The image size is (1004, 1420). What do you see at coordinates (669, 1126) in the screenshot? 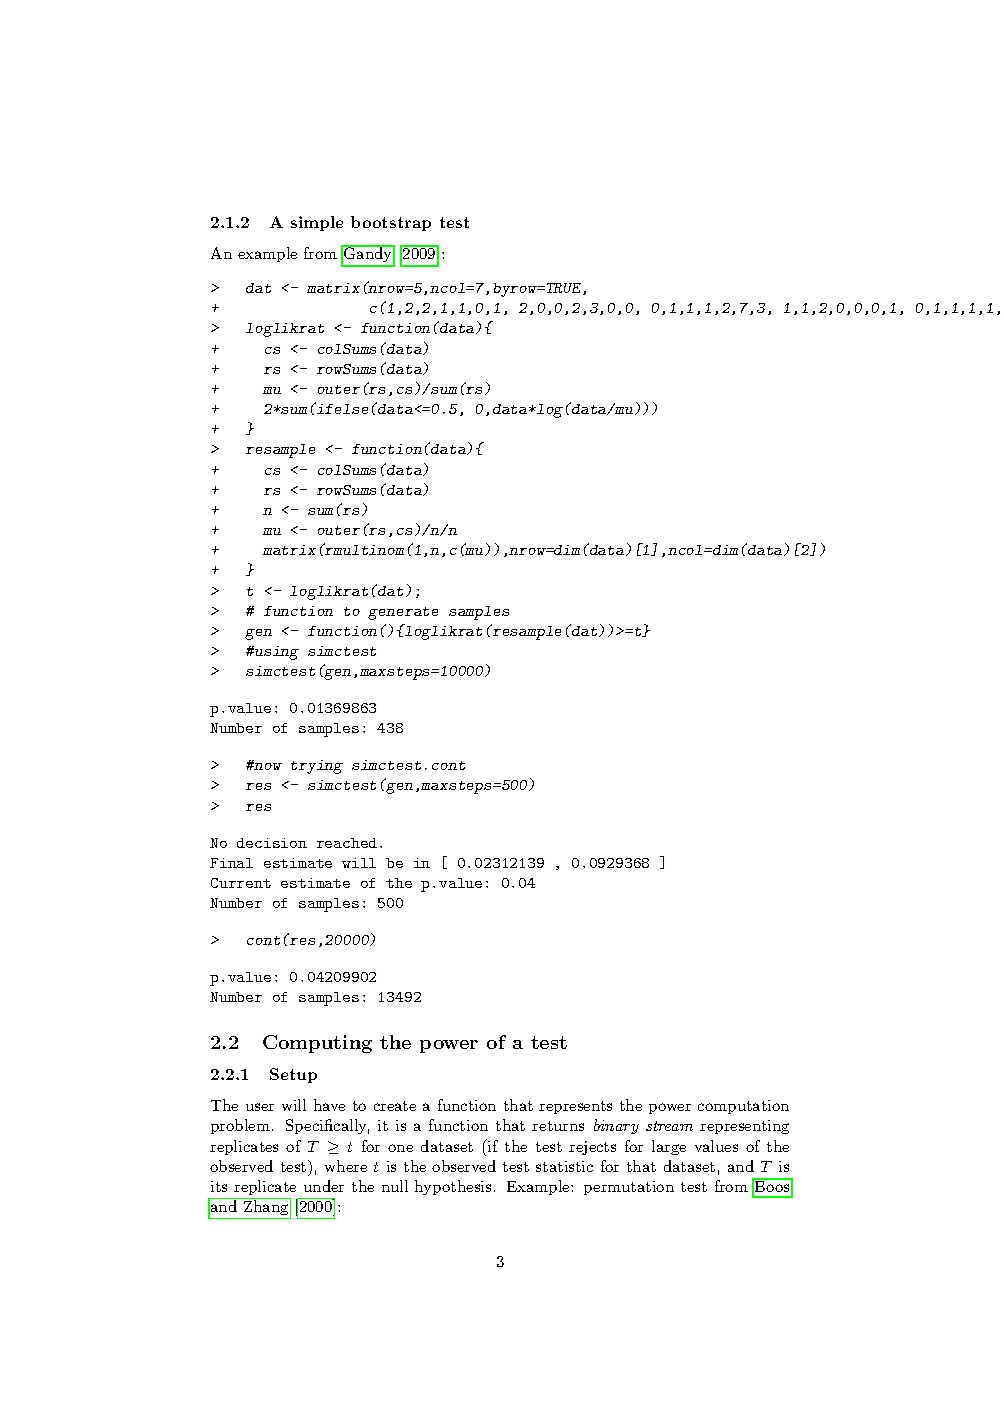
I see `stream` at bounding box center [669, 1126].
